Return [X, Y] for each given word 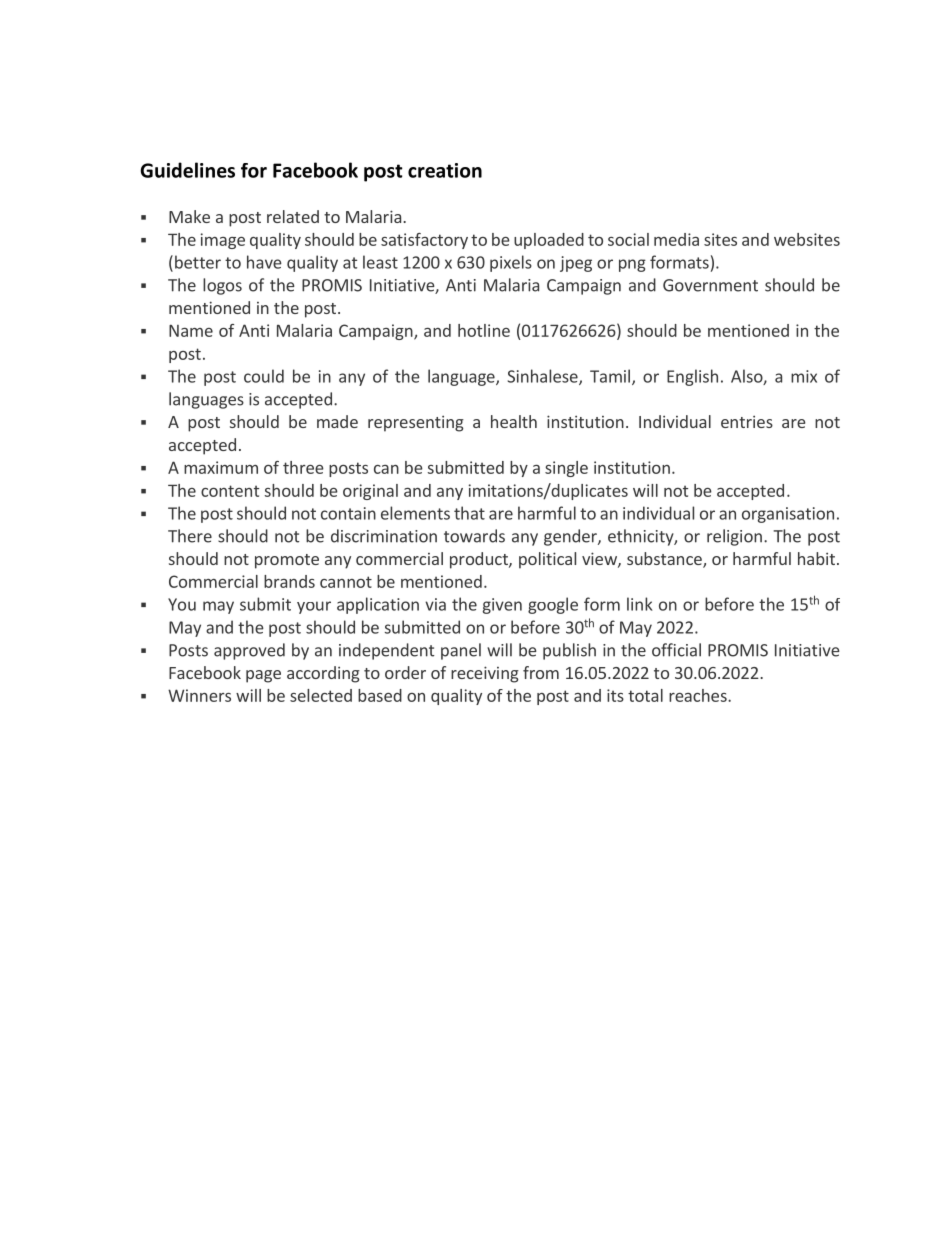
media [676, 239]
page [263, 676]
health [514, 421]
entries [747, 421]
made [337, 421]
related [293, 216]
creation [445, 170]
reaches [699, 695]
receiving [485, 674]
